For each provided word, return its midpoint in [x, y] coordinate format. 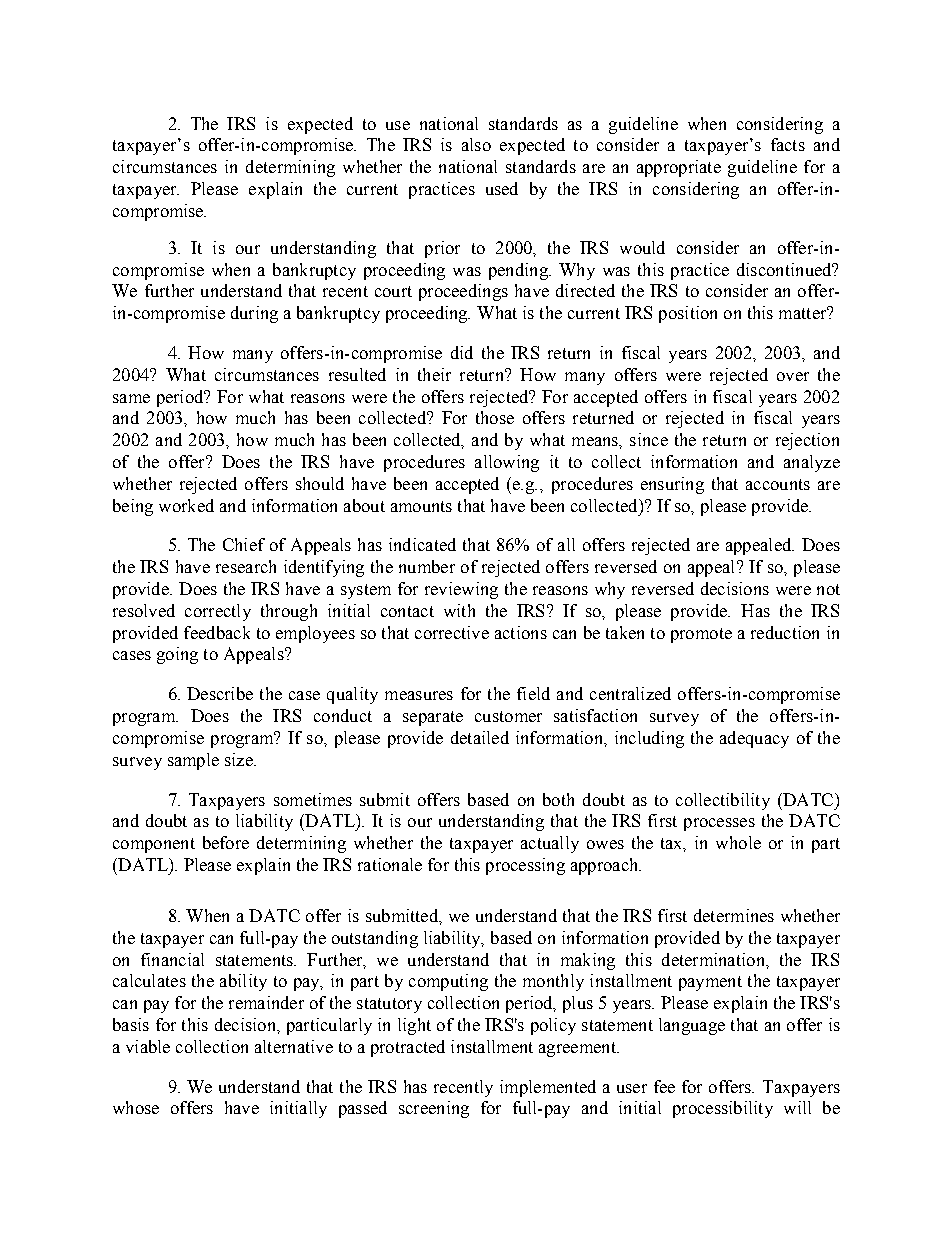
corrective [452, 632]
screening [434, 1109]
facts [788, 144]
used [502, 188]
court [393, 291]
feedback [217, 632]
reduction [785, 632]
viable [148, 1046]
